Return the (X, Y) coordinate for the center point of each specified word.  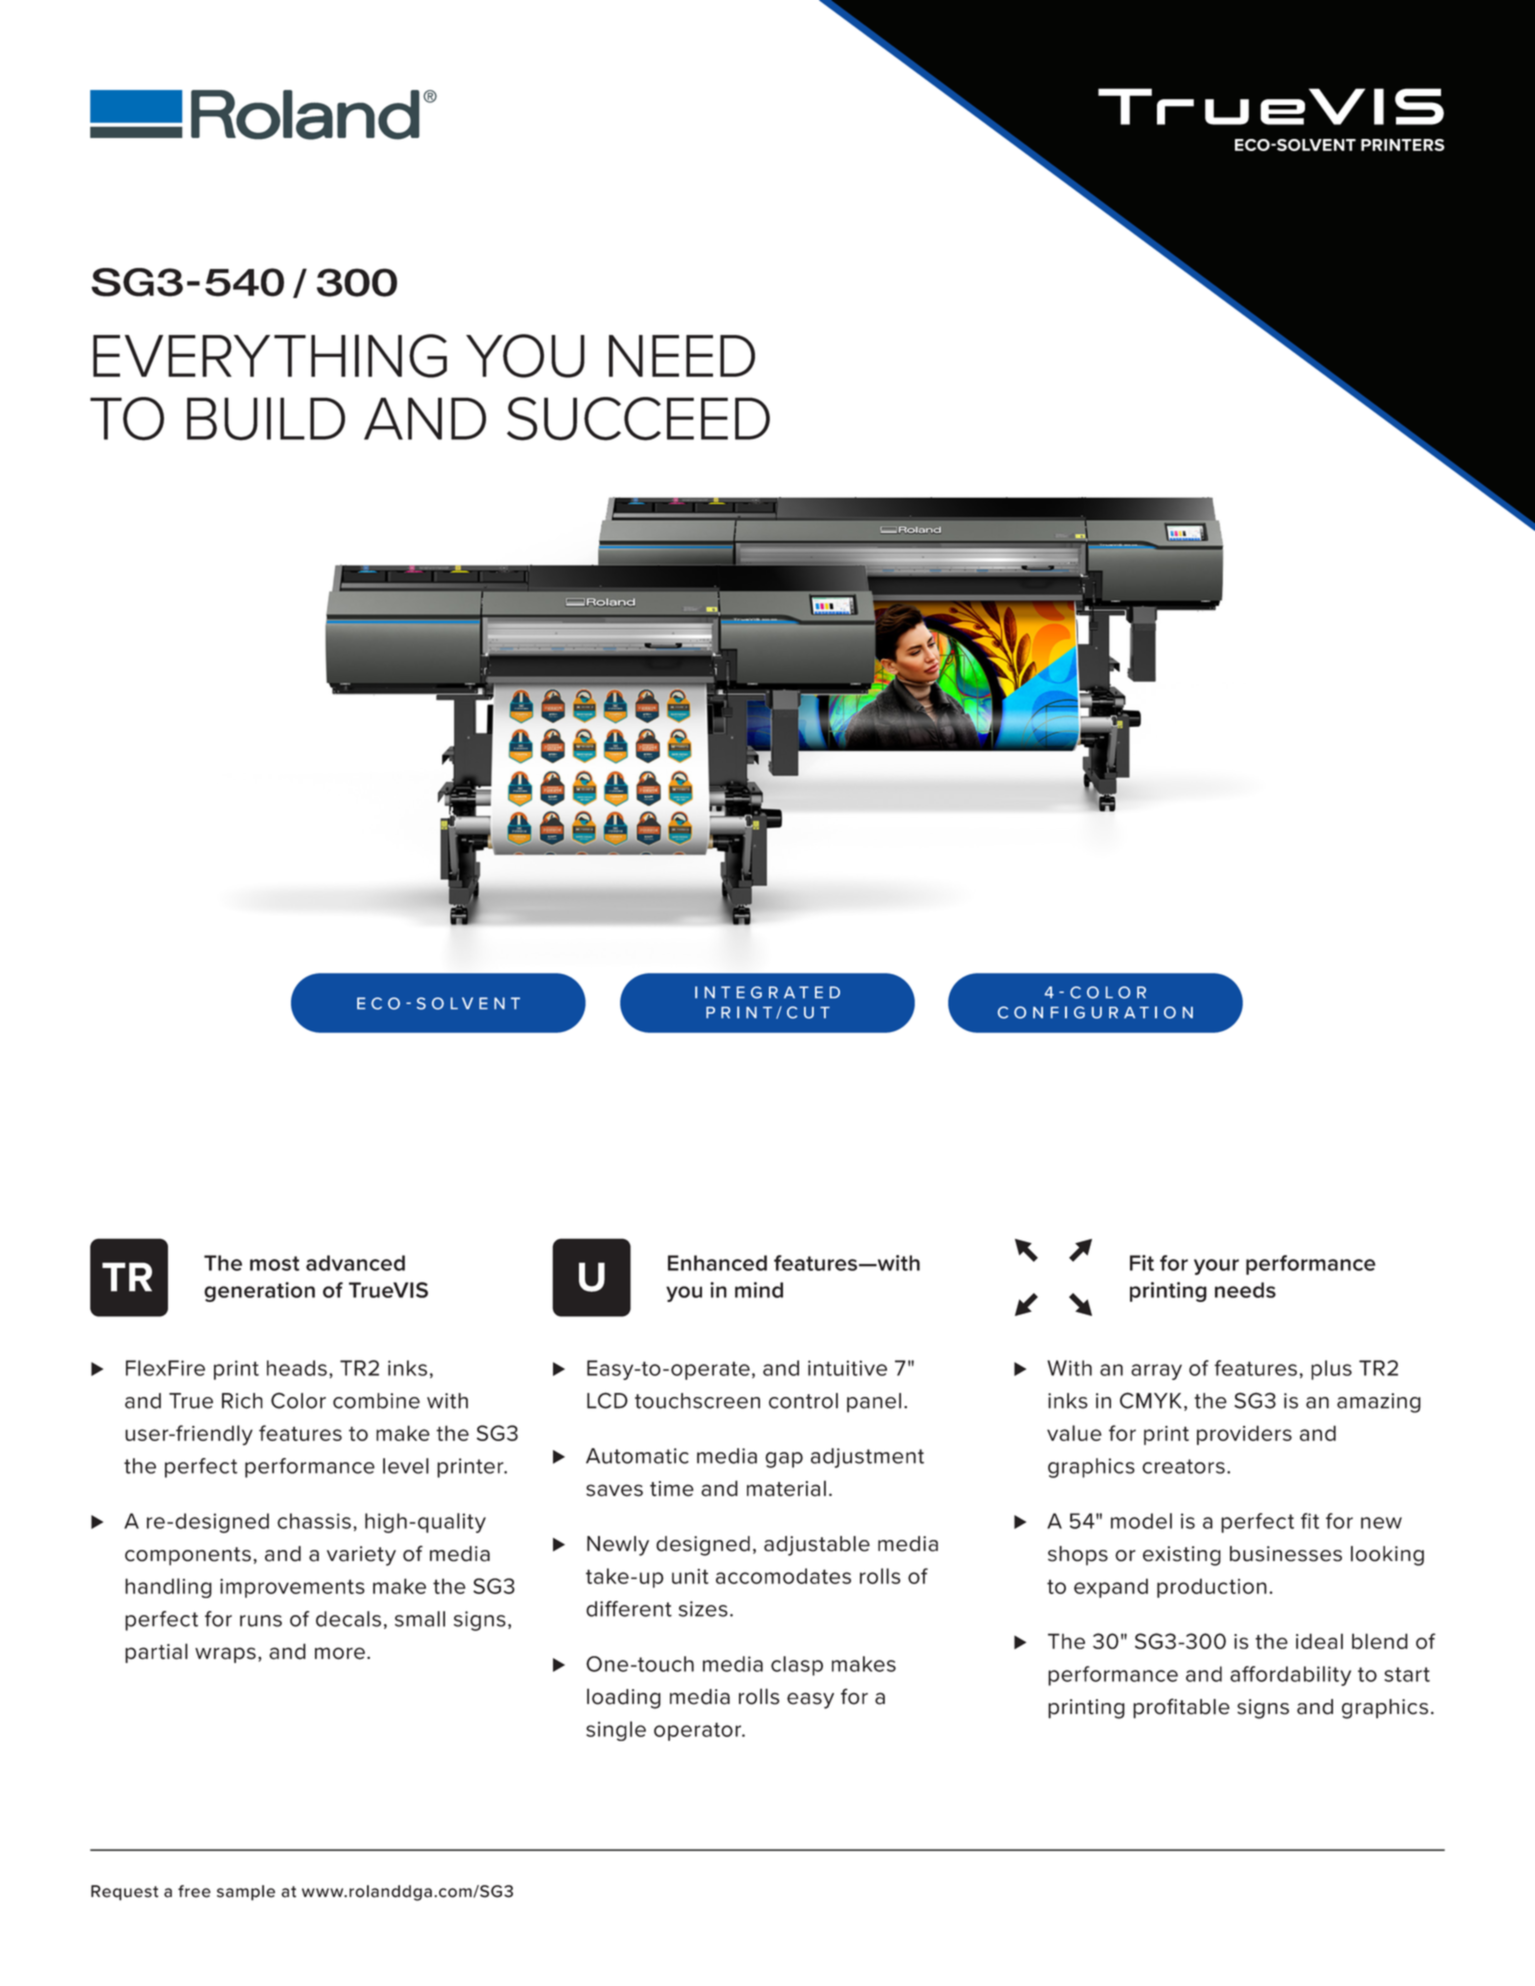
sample (246, 1893)
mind (759, 1290)
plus (1331, 1370)
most (275, 1263)
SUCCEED (638, 419)
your (1216, 1267)
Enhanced (717, 1263)
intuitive (847, 1368)
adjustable (817, 1546)
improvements (292, 1588)
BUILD (266, 419)
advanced (355, 1263)
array (1156, 1372)
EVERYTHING (270, 356)
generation (259, 1292)
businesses (1286, 1554)
